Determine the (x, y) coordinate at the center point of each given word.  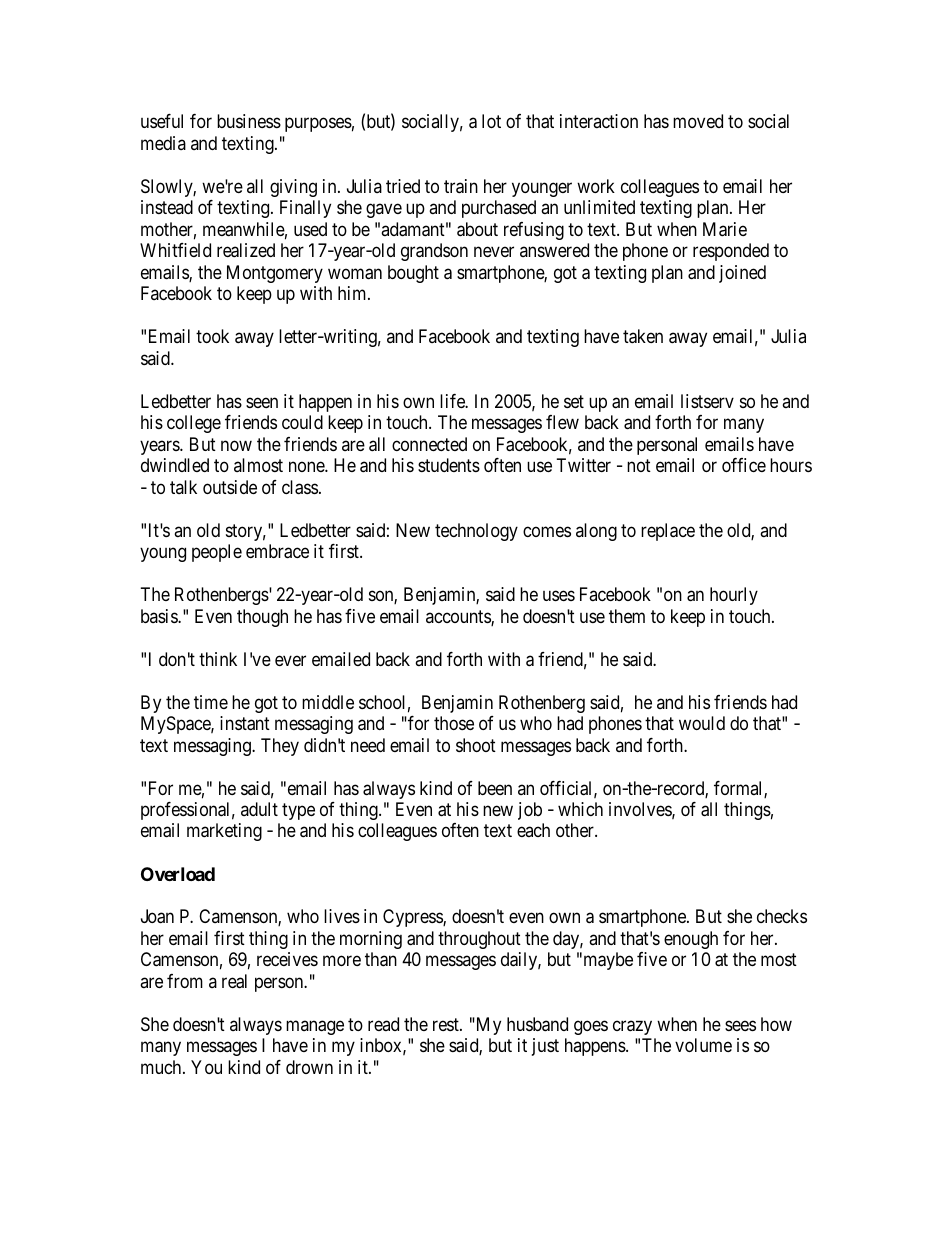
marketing (224, 832)
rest (447, 1024)
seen (262, 402)
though (262, 618)
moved (698, 121)
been (495, 788)
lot (491, 121)
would (702, 723)
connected (429, 444)
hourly (734, 596)
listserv (707, 401)
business (249, 121)
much (162, 1067)
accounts (459, 618)
